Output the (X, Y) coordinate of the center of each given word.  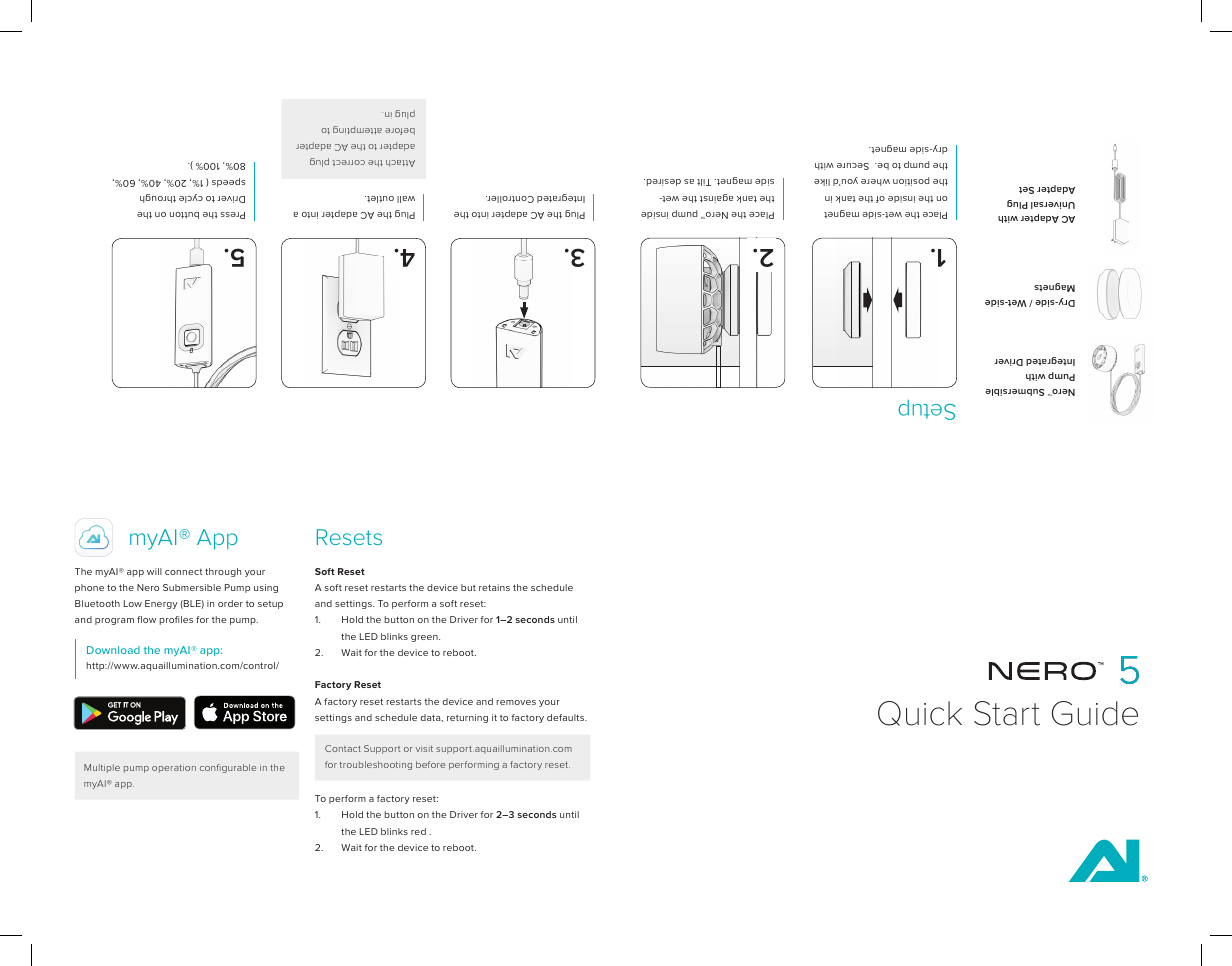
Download (113, 650)
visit (424, 749)
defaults (567, 717)
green (425, 638)
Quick (920, 713)
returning (467, 718)
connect (184, 572)
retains (494, 587)
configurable (228, 768)
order (230, 603)
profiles (176, 620)
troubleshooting (376, 765)
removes (516, 702)
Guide (1095, 713)
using (266, 588)
